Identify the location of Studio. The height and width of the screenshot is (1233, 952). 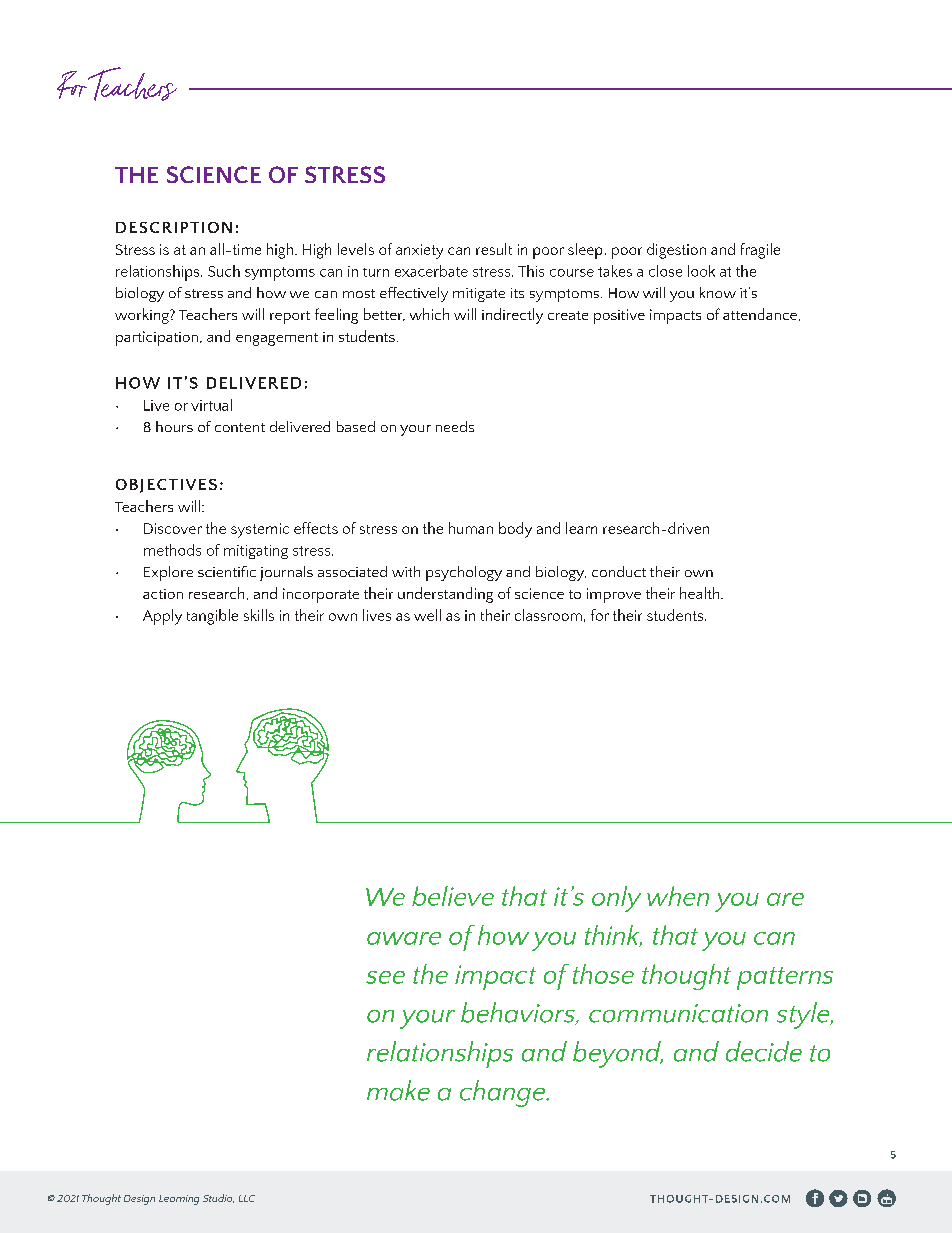
(218, 1198).
